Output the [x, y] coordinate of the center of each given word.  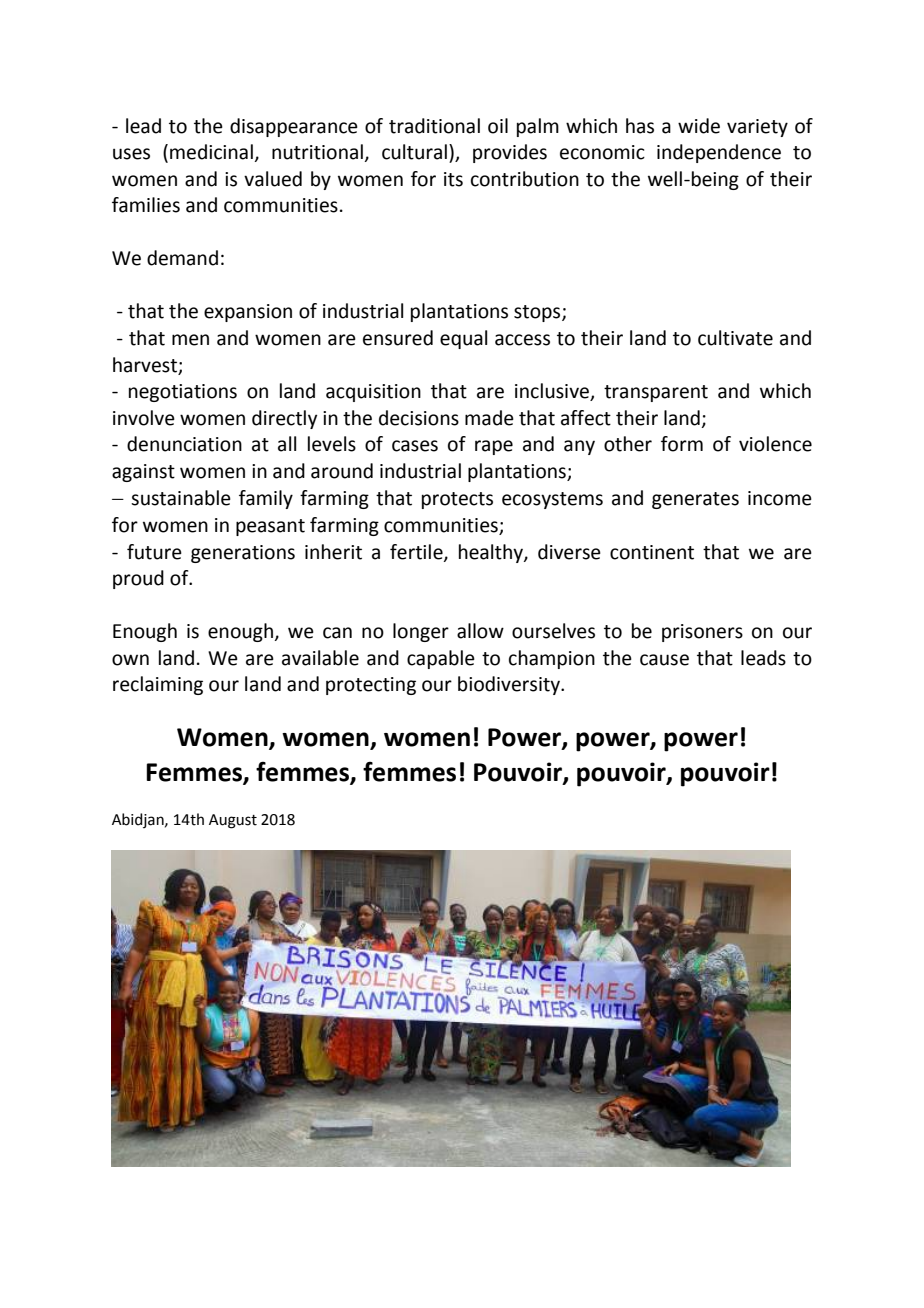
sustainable [181, 498]
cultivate [735, 338]
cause [664, 660]
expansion [248, 313]
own [130, 660]
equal [463, 339]
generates [695, 500]
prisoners [702, 633]
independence [719, 153]
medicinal [211, 152]
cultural [414, 152]
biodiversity [510, 685]
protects [457, 500]
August [233, 821]
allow [480, 631]
